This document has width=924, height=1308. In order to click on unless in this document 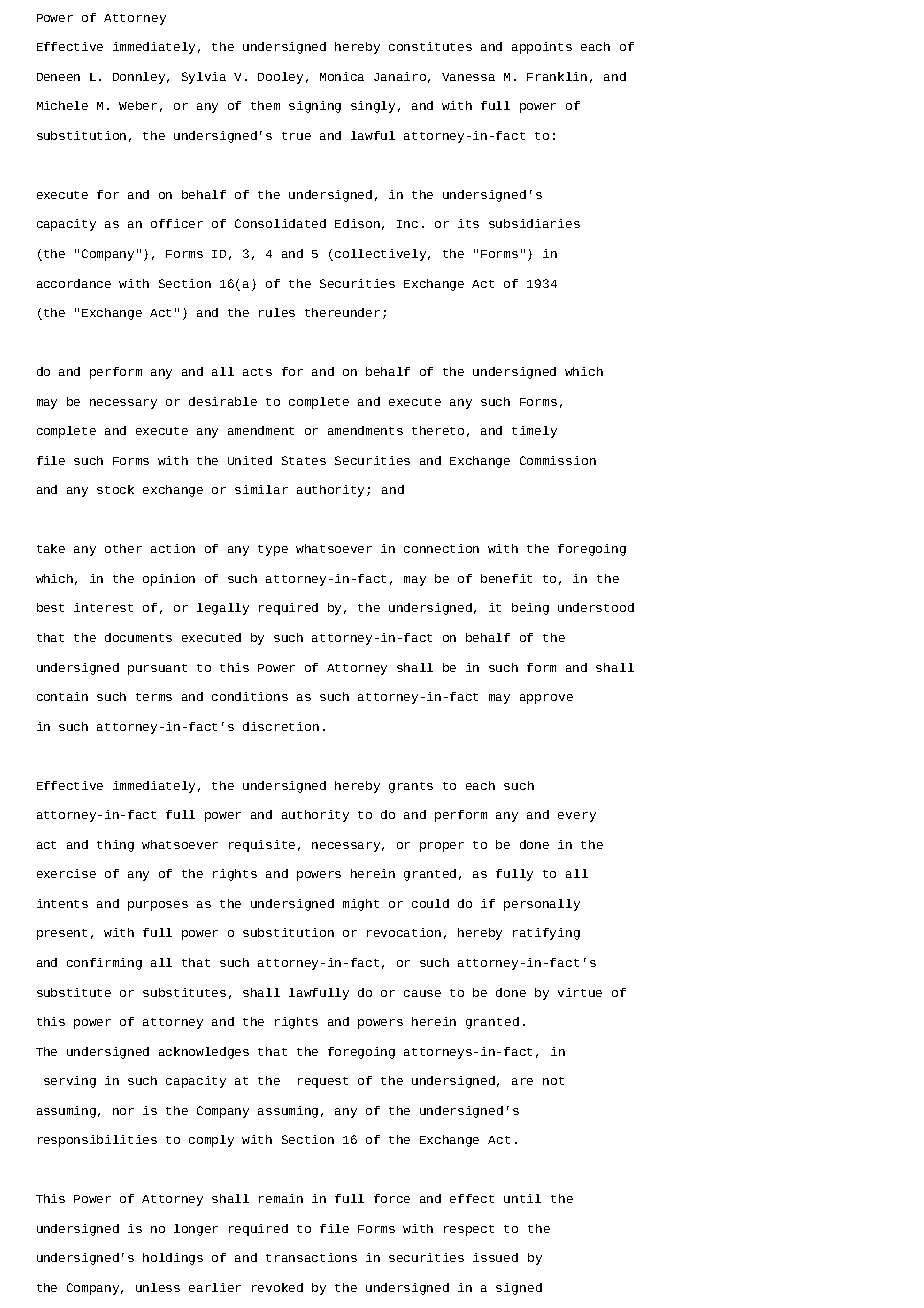, I will do `click(158, 1287)`.
